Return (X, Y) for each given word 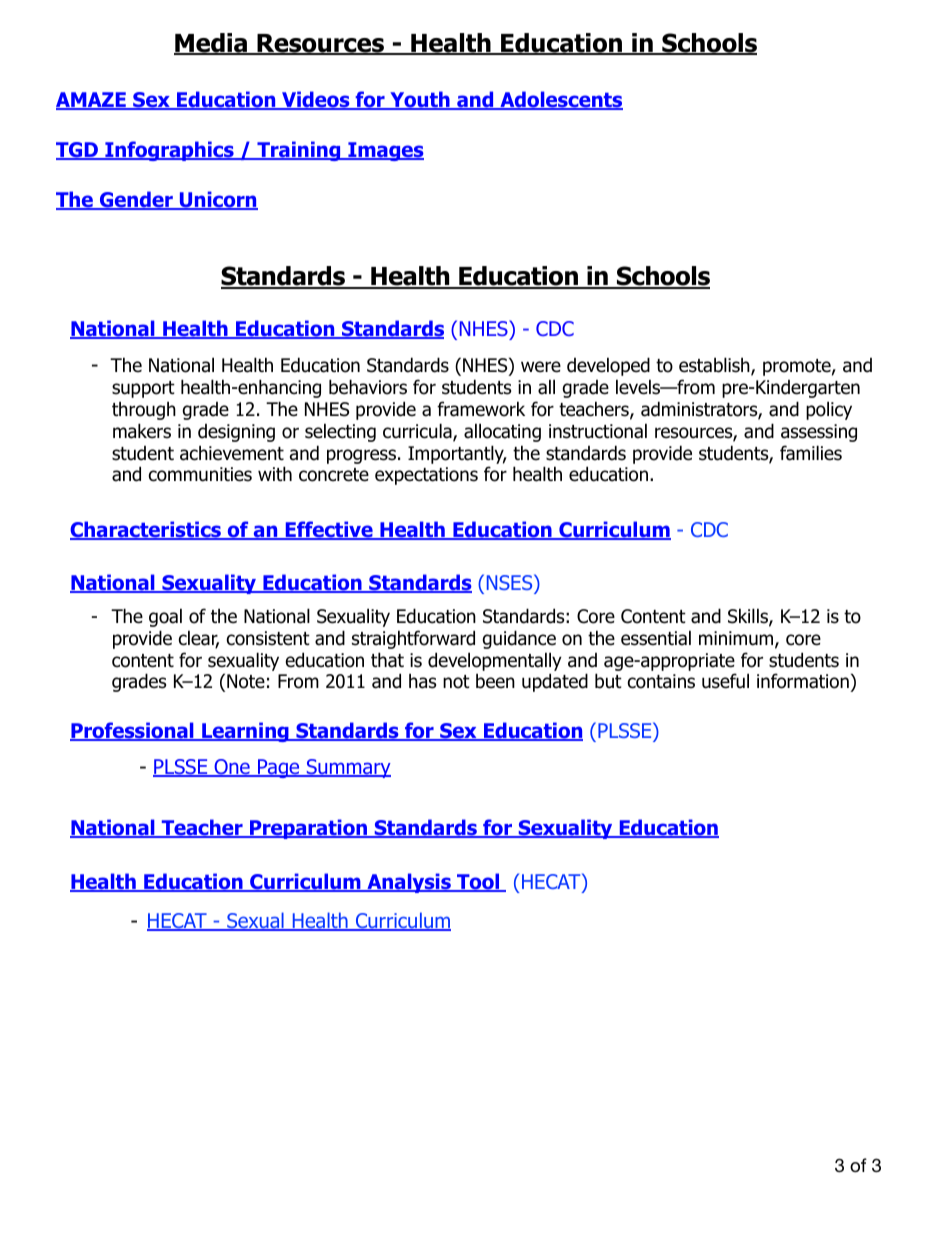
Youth (420, 100)
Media (212, 44)
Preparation (308, 829)
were (541, 367)
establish (715, 366)
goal (165, 617)
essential (656, 638)
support (143, 389)
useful (725, 681)
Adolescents (560, 100)
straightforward (413, 639)
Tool (478, 882)
